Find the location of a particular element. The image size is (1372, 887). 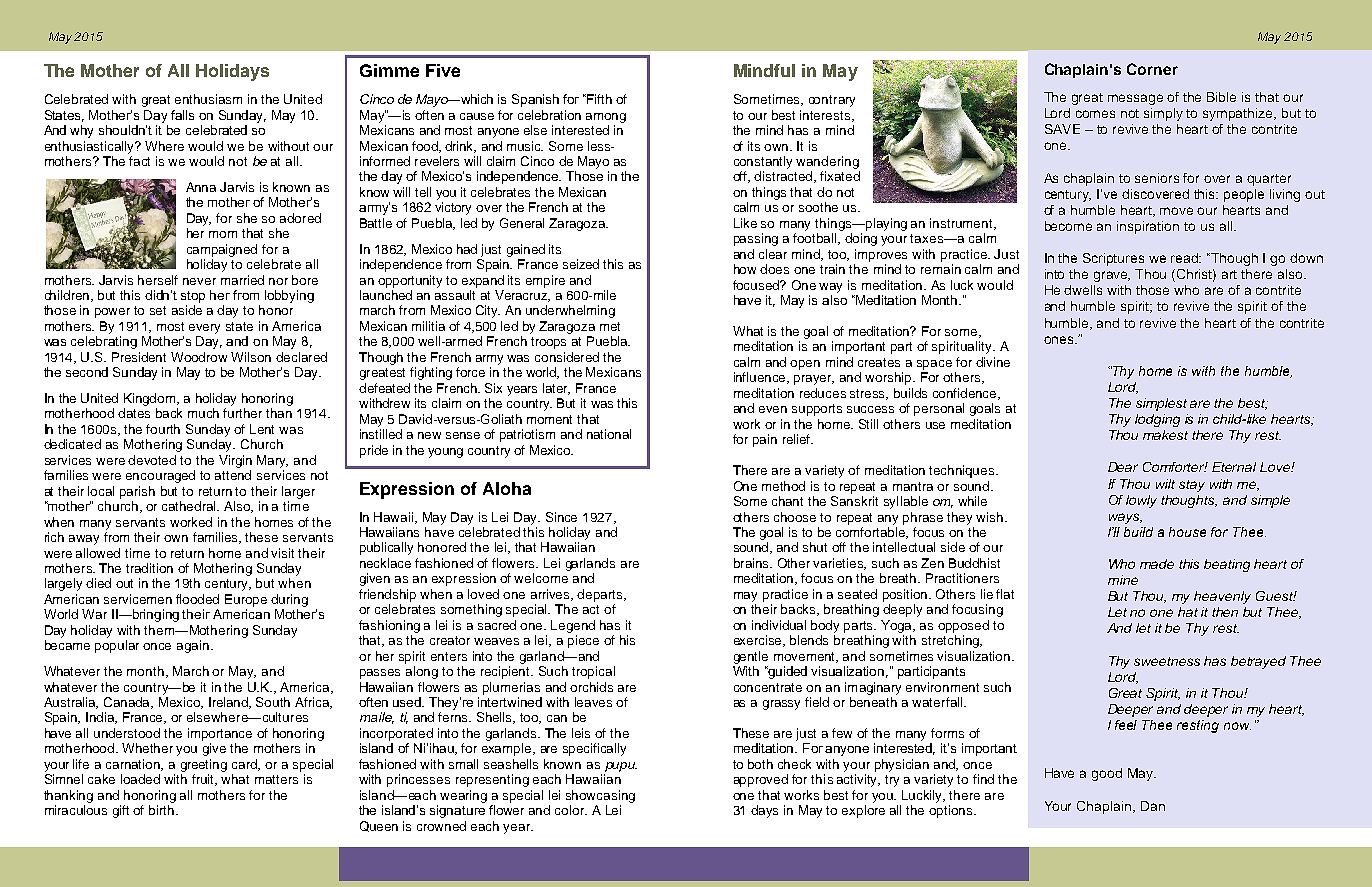

then is located at coordinates (1225, 612).
